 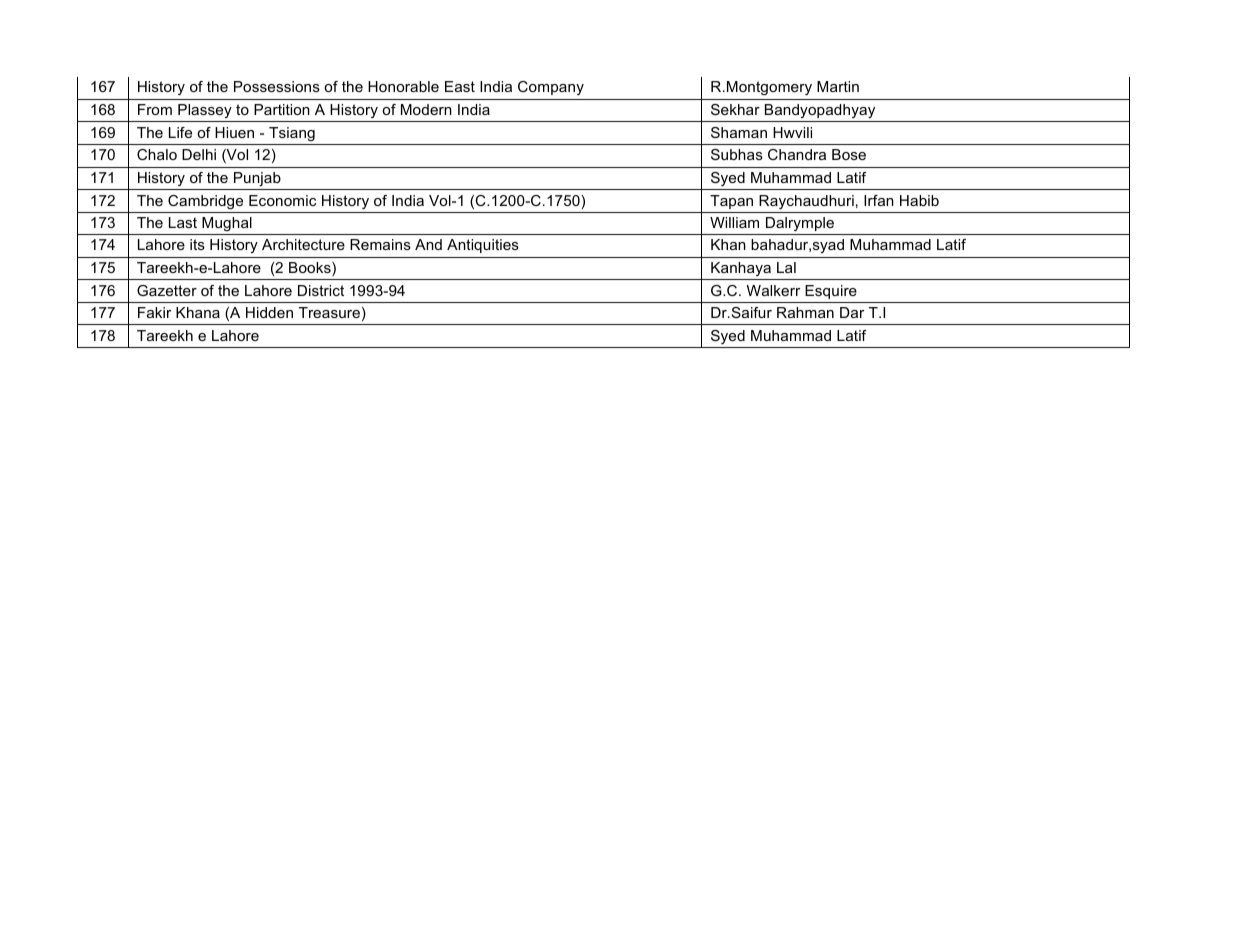 What do you see at coordinates (483, 246) in the screenshot?
I see `Antiquities` at bounding box center [483, 246].
